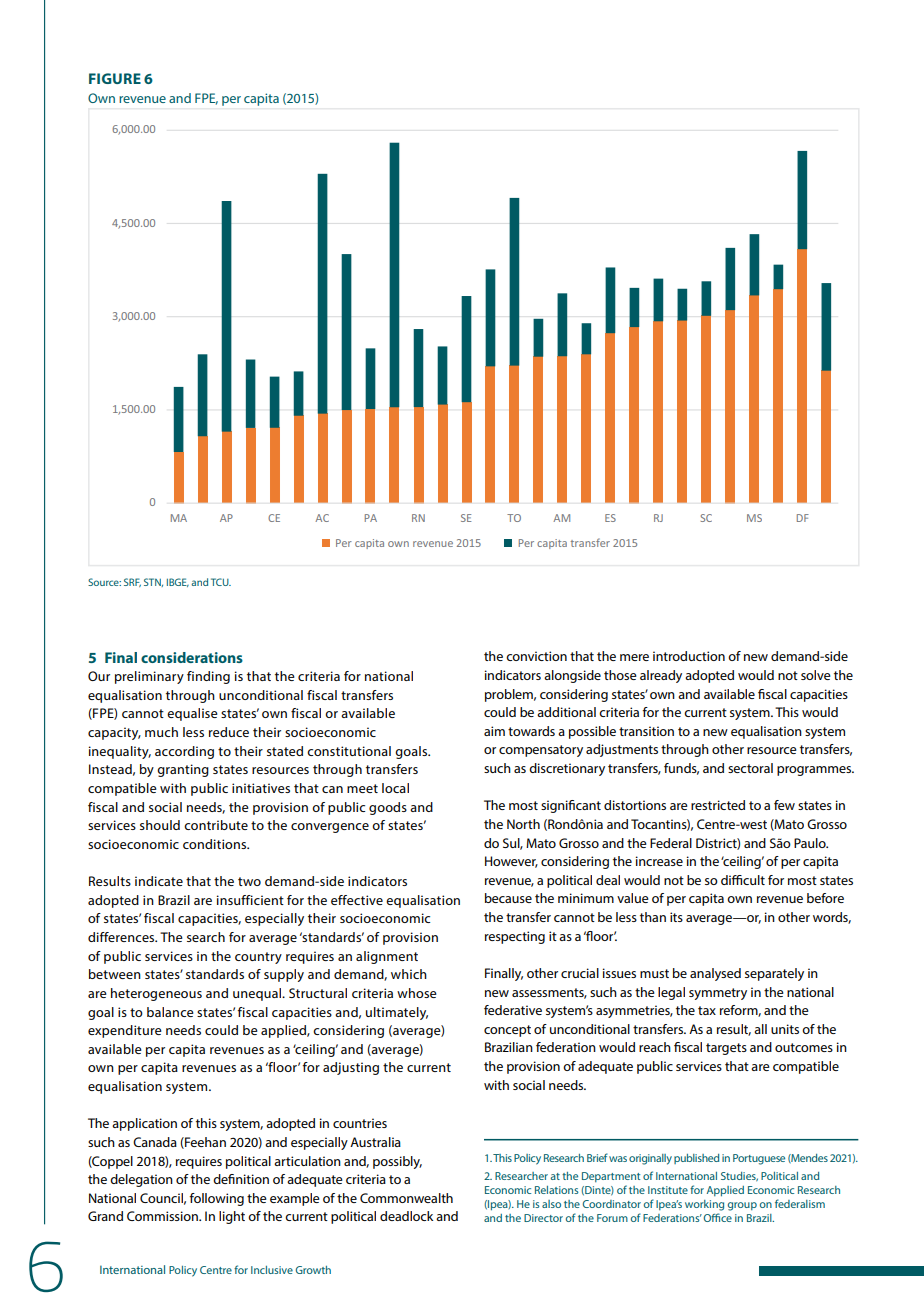  Describe the element at coordinates (208, 677) in the document. I see `finding` at that location.
